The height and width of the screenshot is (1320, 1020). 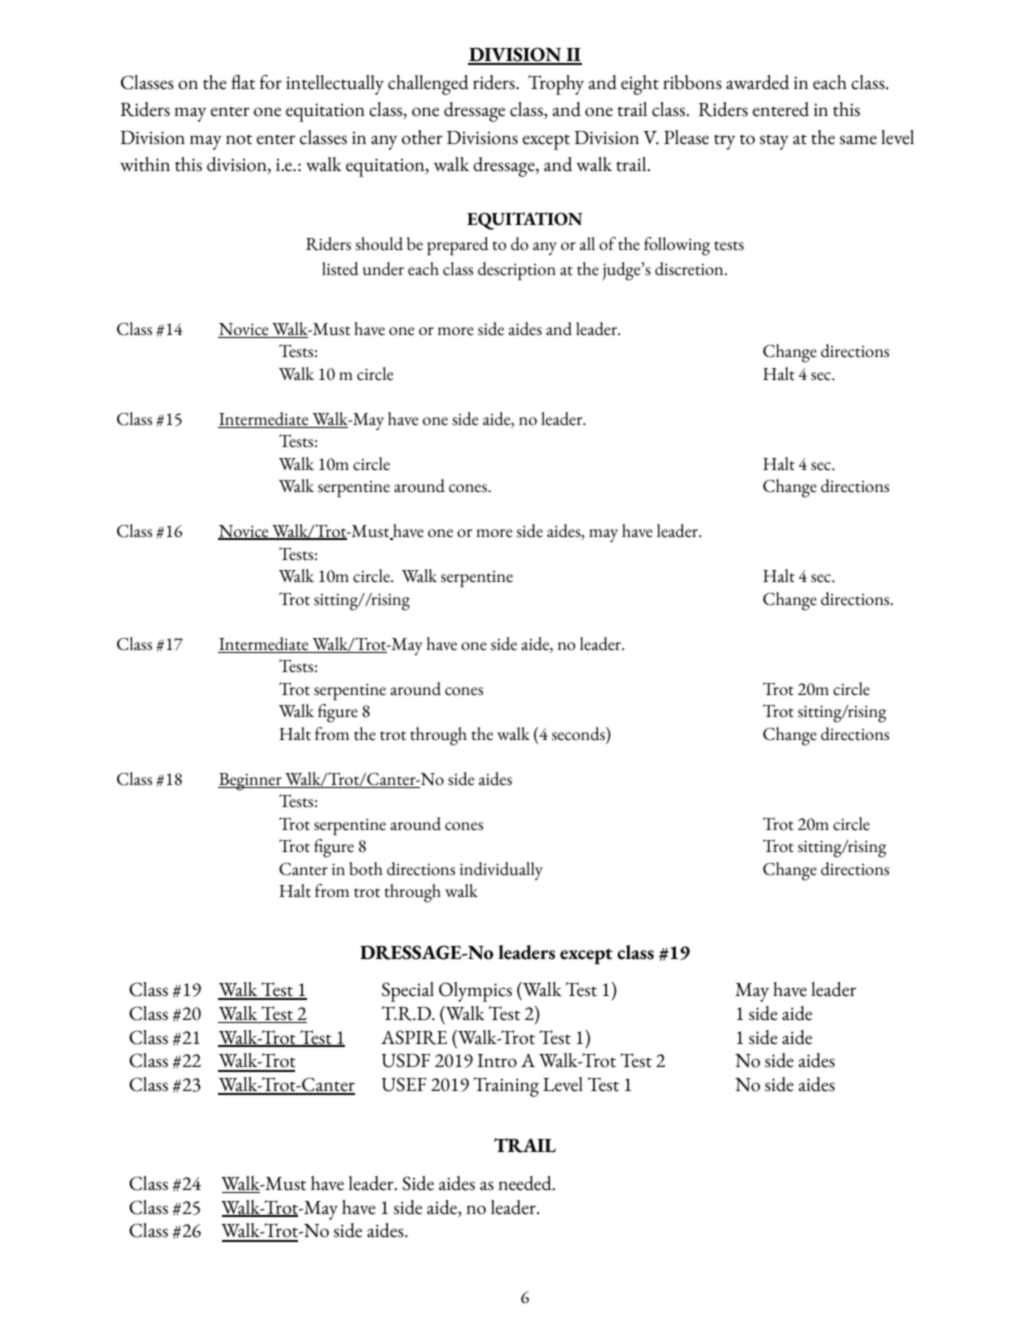 What do you see at coordinates (774, 142) in the screenshot?
I see `stay` at bounding box center [774, 142].
